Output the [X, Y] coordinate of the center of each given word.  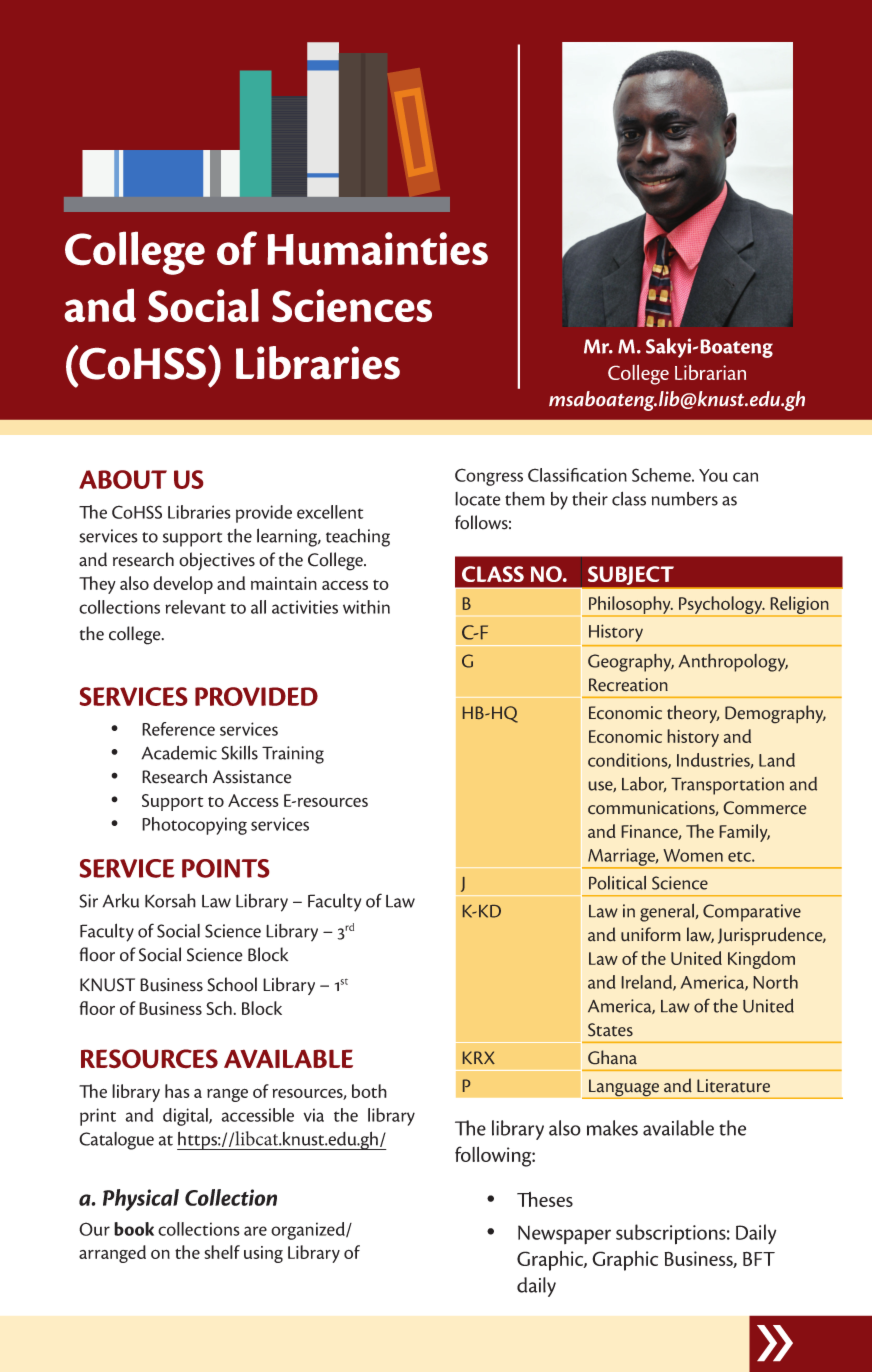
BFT [759, 1259]
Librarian [710, 372]
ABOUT [123, 479]
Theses [545, 1199]
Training [293, 755]
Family [744, 833]
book [134, 1229]
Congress [489, 477]
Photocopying [194, 826]
